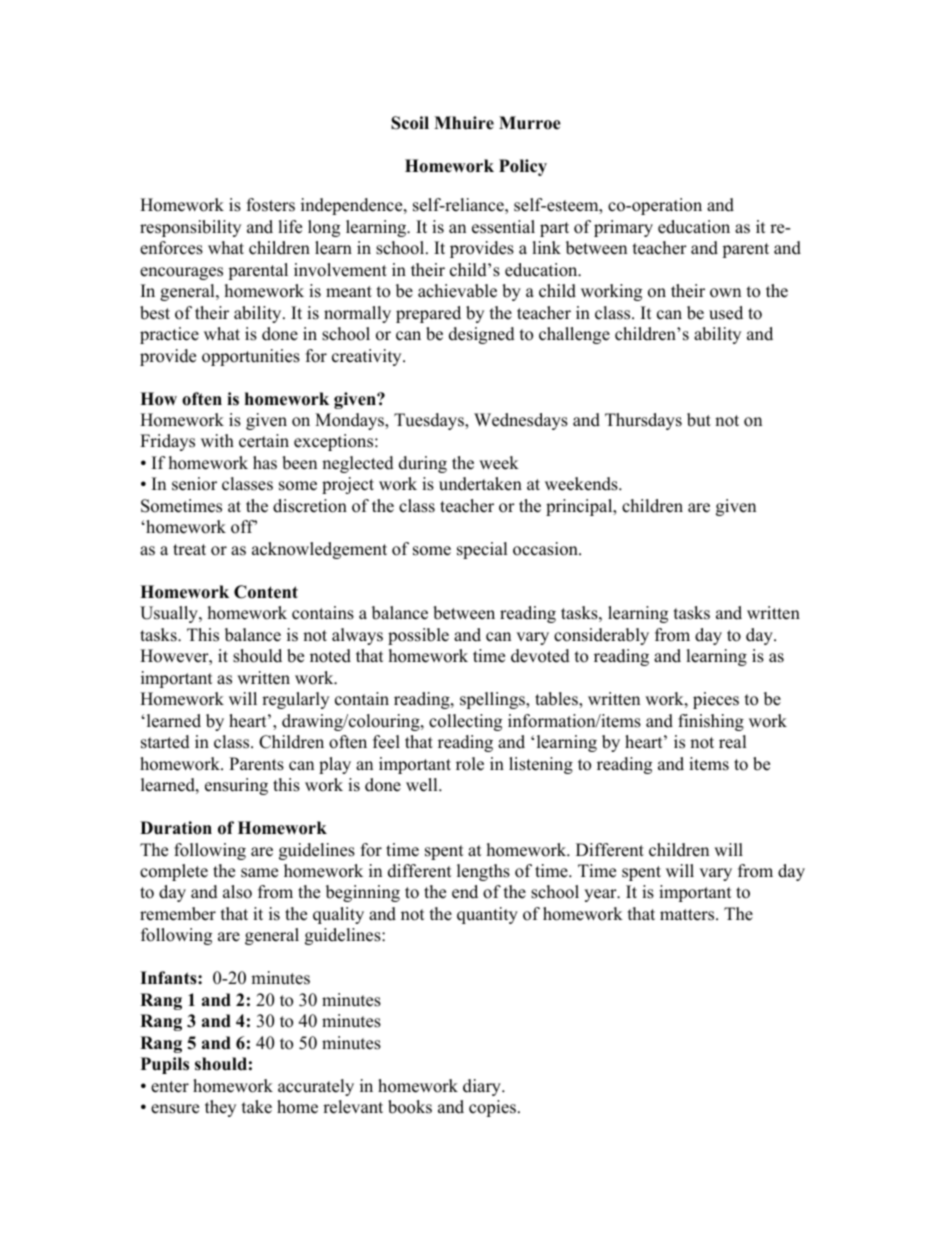 The width and height of the screenshot is (952, 1233). Describe the element at coordinates (271, 205) in the screenshot. I see `fosters` at that location.
